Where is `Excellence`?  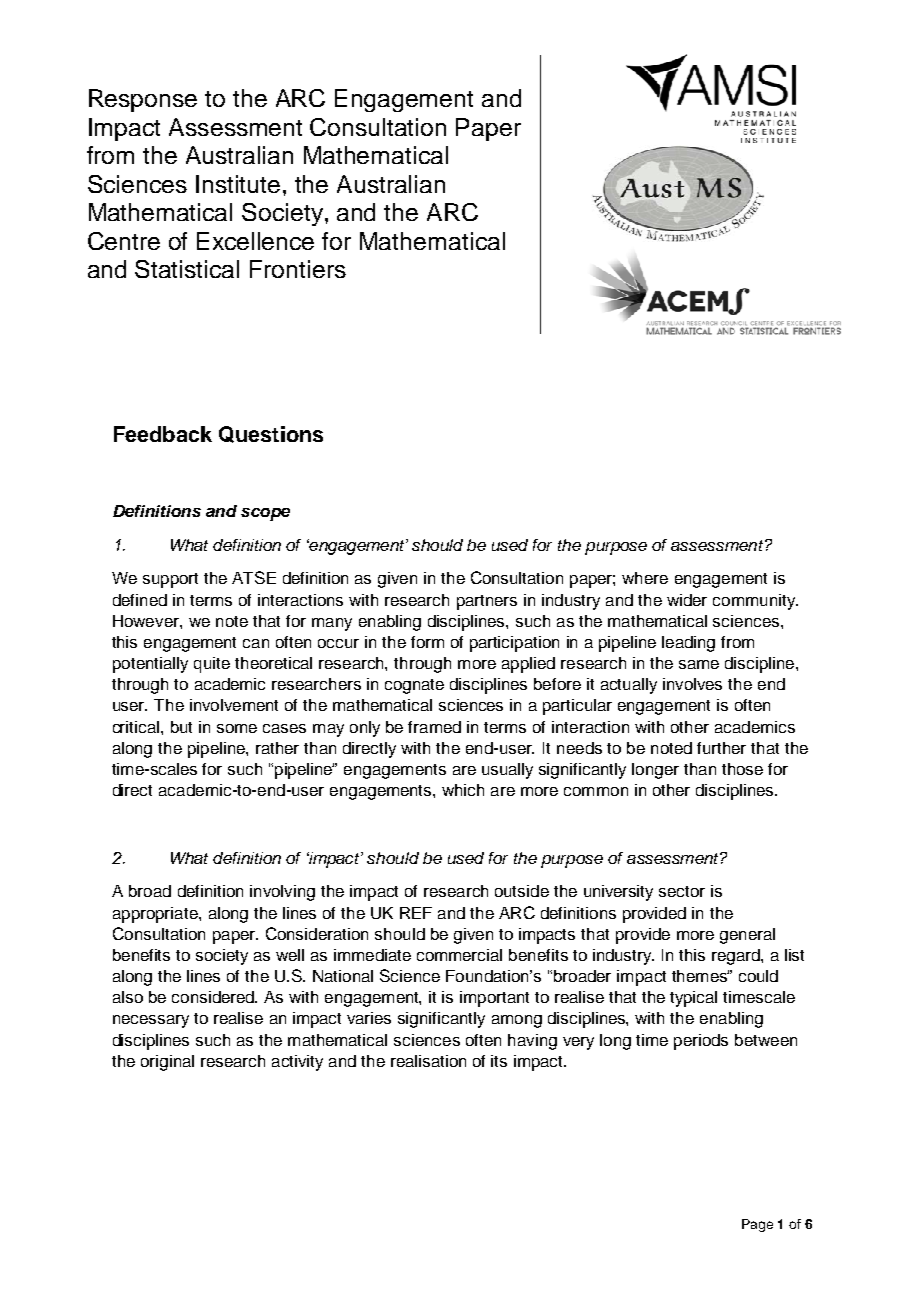
Excellence is located at coordinates (255, 241).
